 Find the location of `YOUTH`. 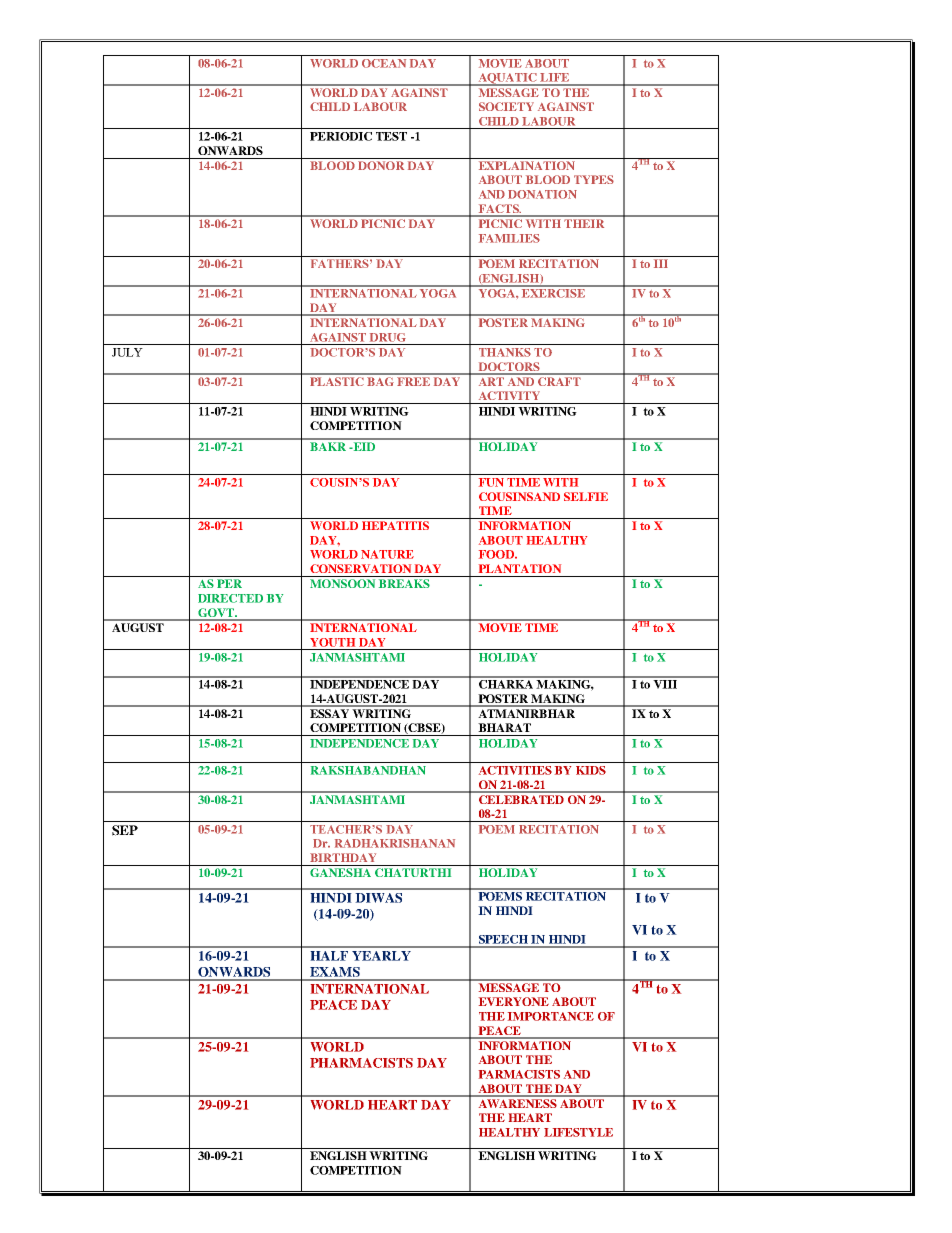

YOUTH is located at coordinates (332, 642).
